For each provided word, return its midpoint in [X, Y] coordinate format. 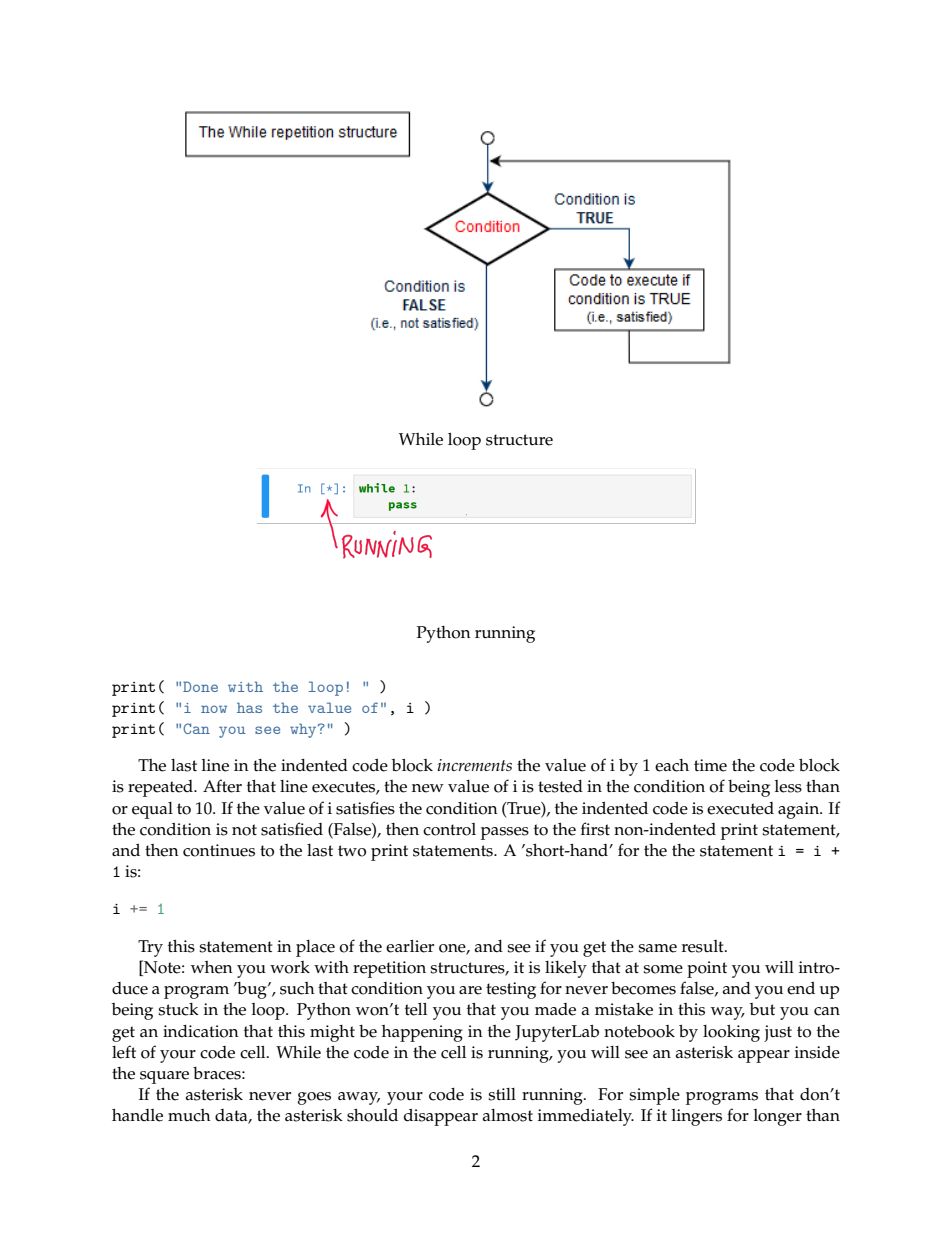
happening [422, 1033]
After [222, 786]
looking [731, 1033]
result [704, 946]
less [788, 786]
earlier [410, 946]
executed [740, 808]
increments [474, 765]
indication [201, 1031]
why [304, 730]
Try [150, 948]
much [189, 1115]
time [710, 765]
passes [505, 833]
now [214, 709]
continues [219, 850]
